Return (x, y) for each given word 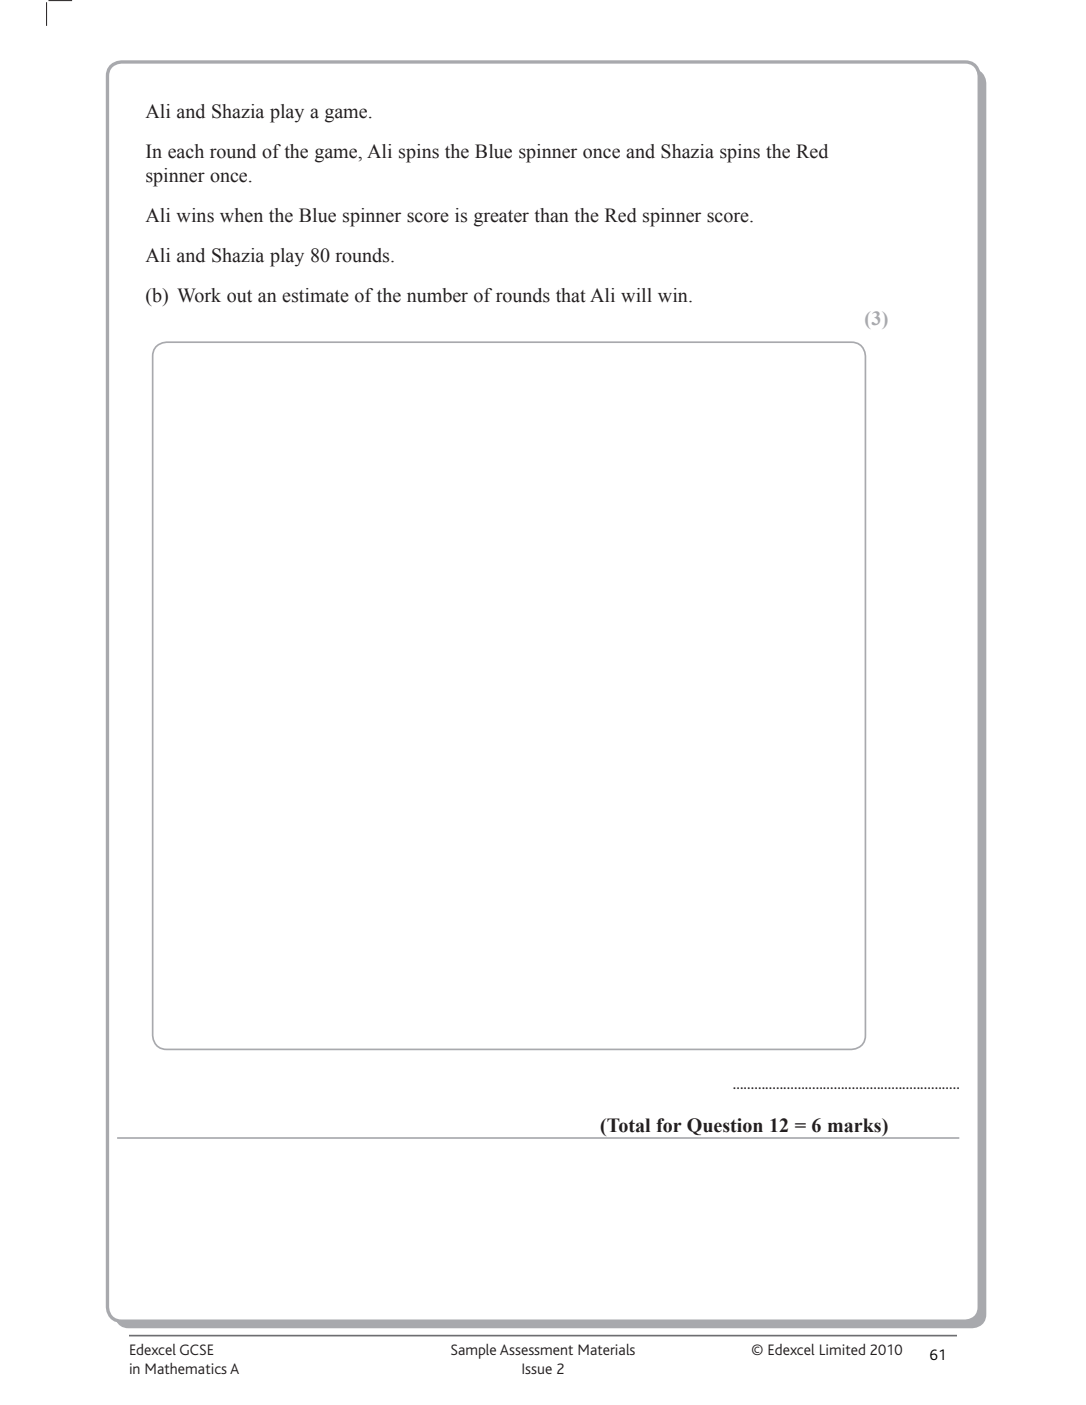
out (239, 296)
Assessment (536, 1349)
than (551, 215)
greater (501, 218)
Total (627, 1125)
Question (725, 1128)
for (669, 1125)
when (241, 215)
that (570, 295)
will (636, 295)
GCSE (197, 1349)
